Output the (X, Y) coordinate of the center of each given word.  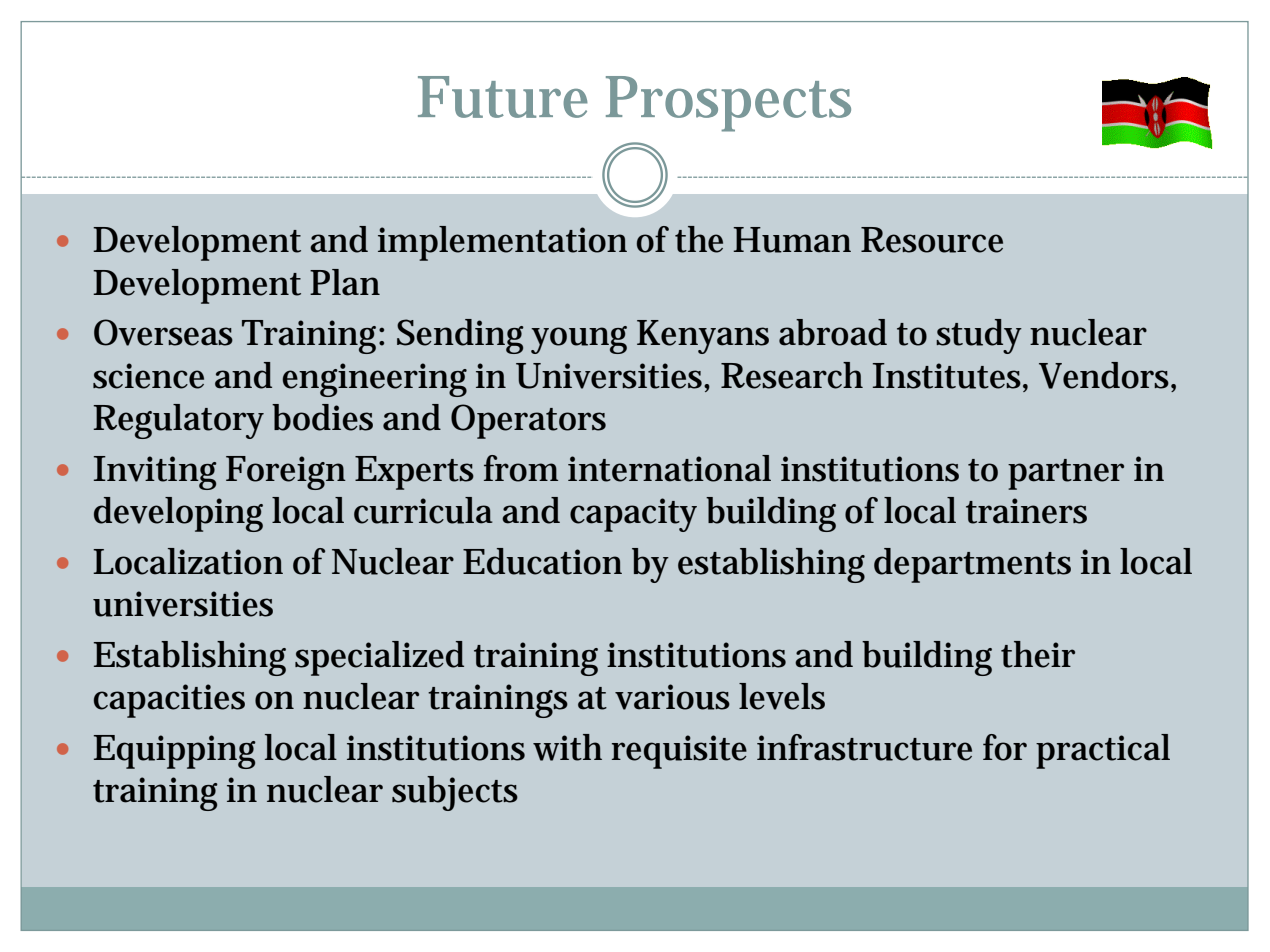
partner (1066, 474)
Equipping (175, 752)
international (669, 468)
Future (503, 97)
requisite (679, 752)
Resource (932, 240)
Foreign (286, 473)
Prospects (728, 104)
